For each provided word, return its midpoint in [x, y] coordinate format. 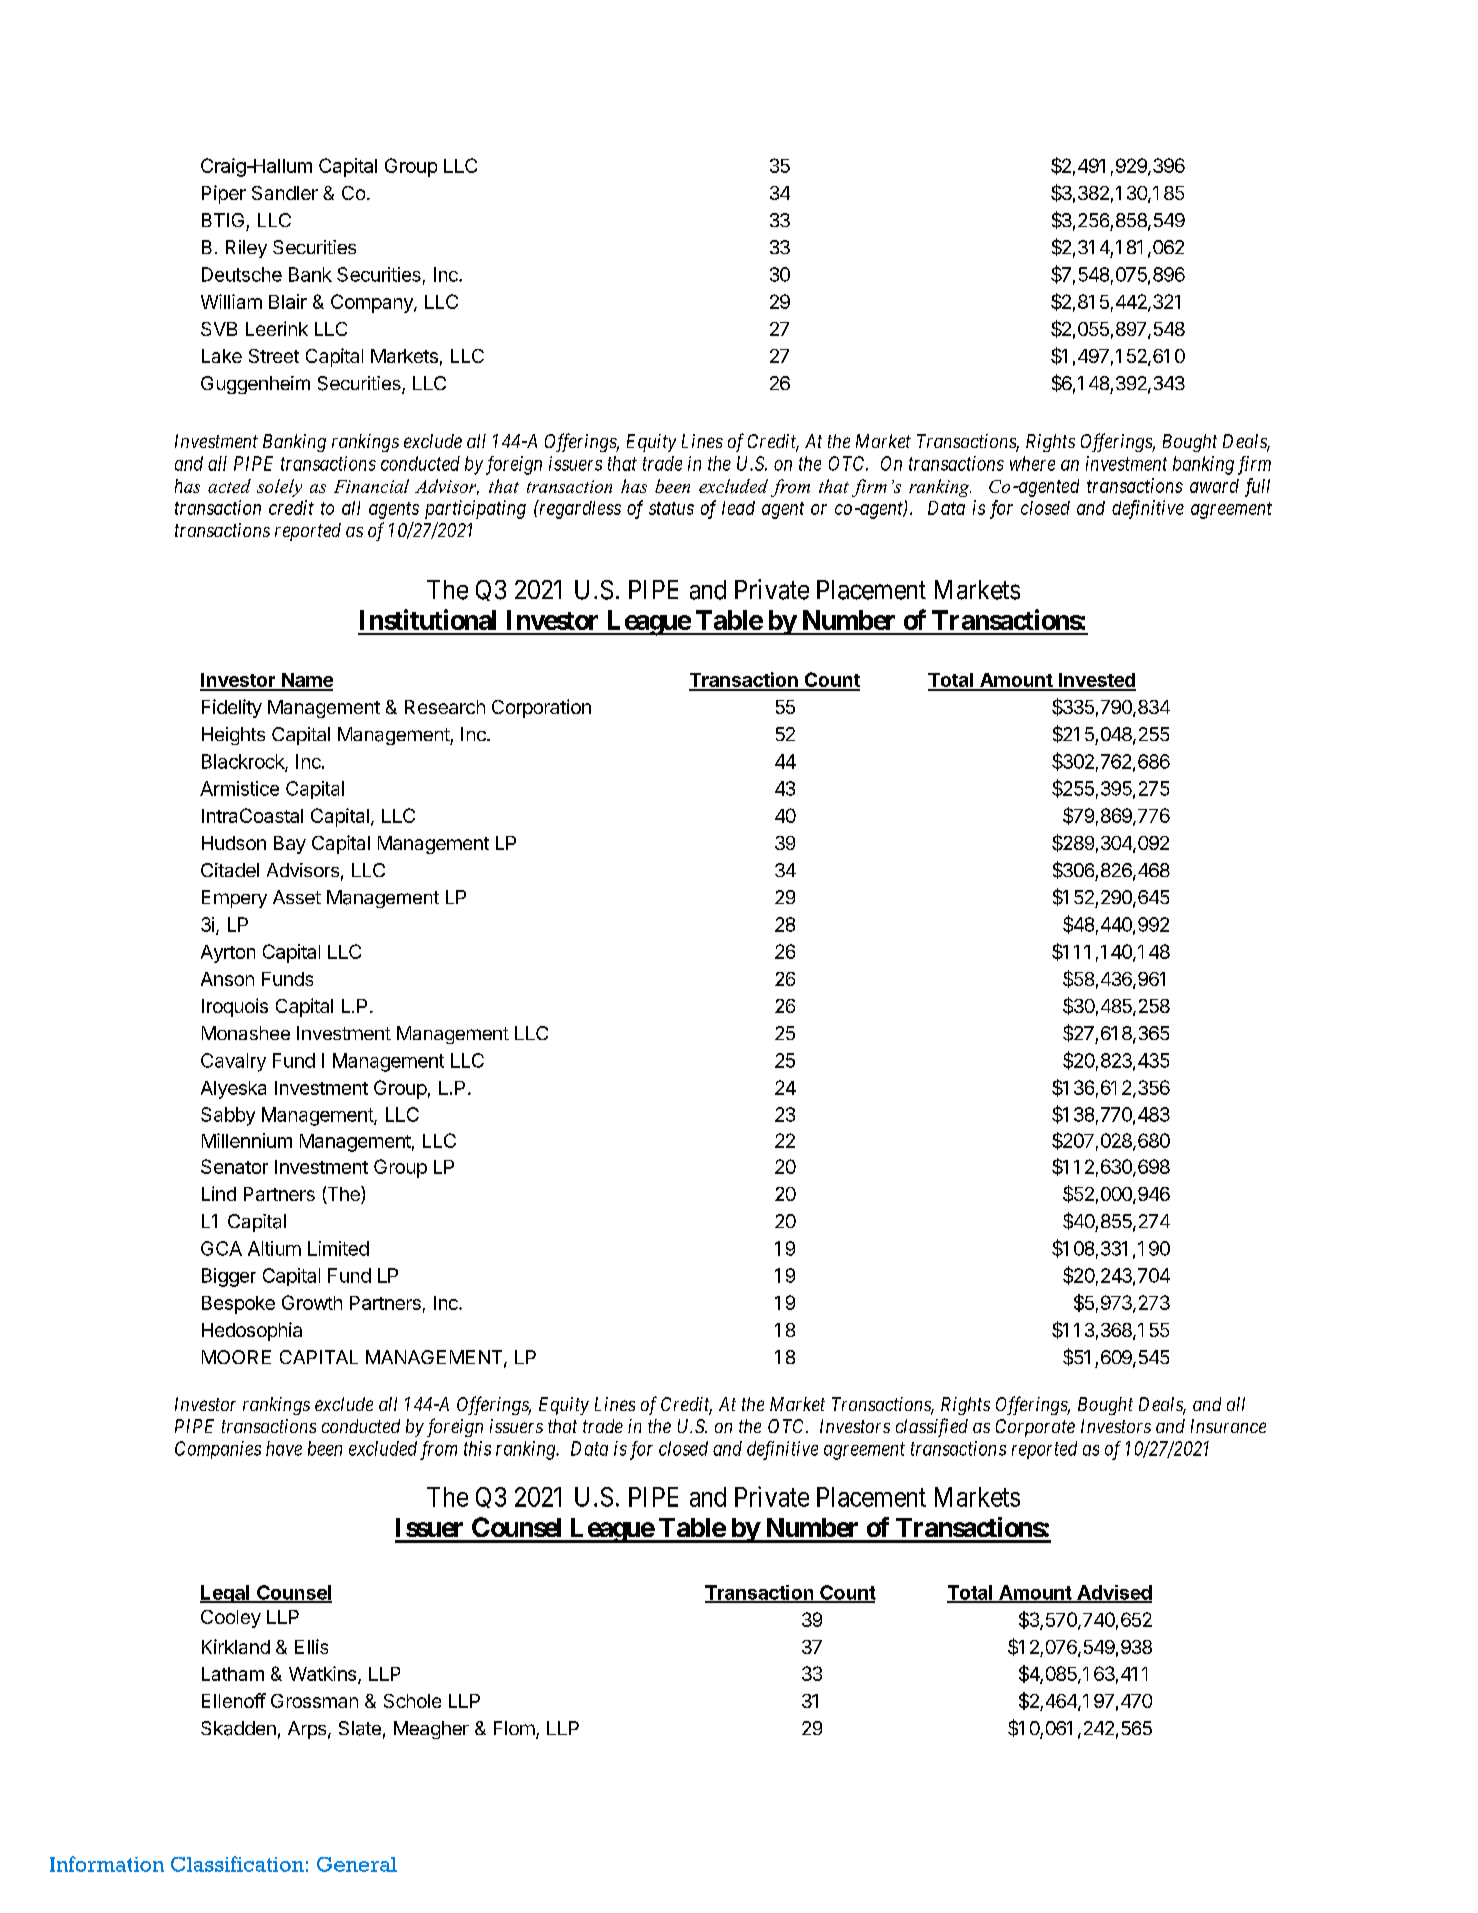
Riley [246, 249]
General [357, 1864]
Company [373, 303]
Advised [1113, 1593]
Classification [237, 1864]
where [1032, 463]
